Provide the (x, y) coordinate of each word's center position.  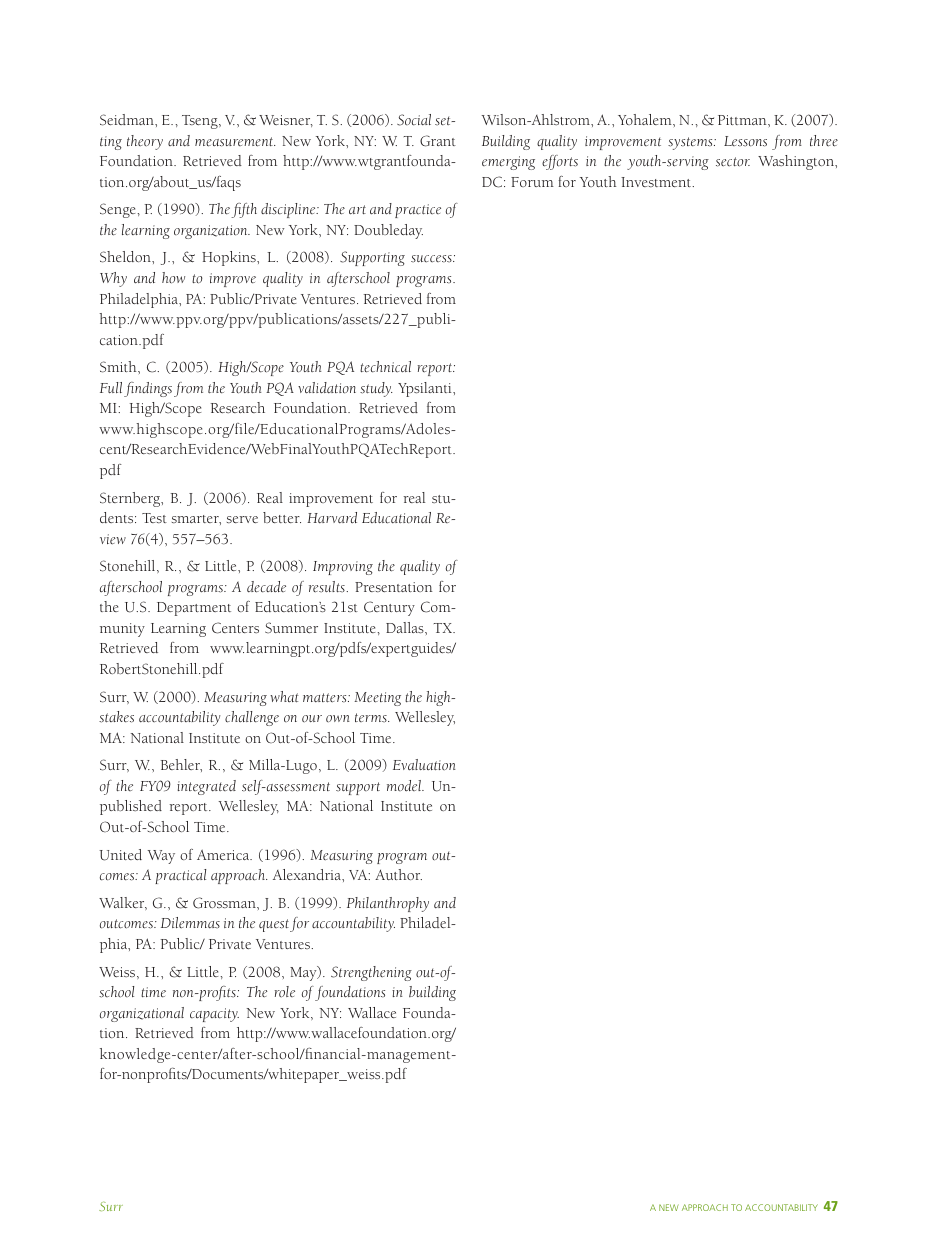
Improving (343, 568)
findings (148, 389)
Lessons (745, 141)
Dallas (406, 627)
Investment (657, 182)
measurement (235, 142)
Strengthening (371, 973)
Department (194, 609)
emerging (508, 163)
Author (398, 874)
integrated (206, 787)
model (405, 785)
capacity (214, 1015)
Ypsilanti (426, 389)
